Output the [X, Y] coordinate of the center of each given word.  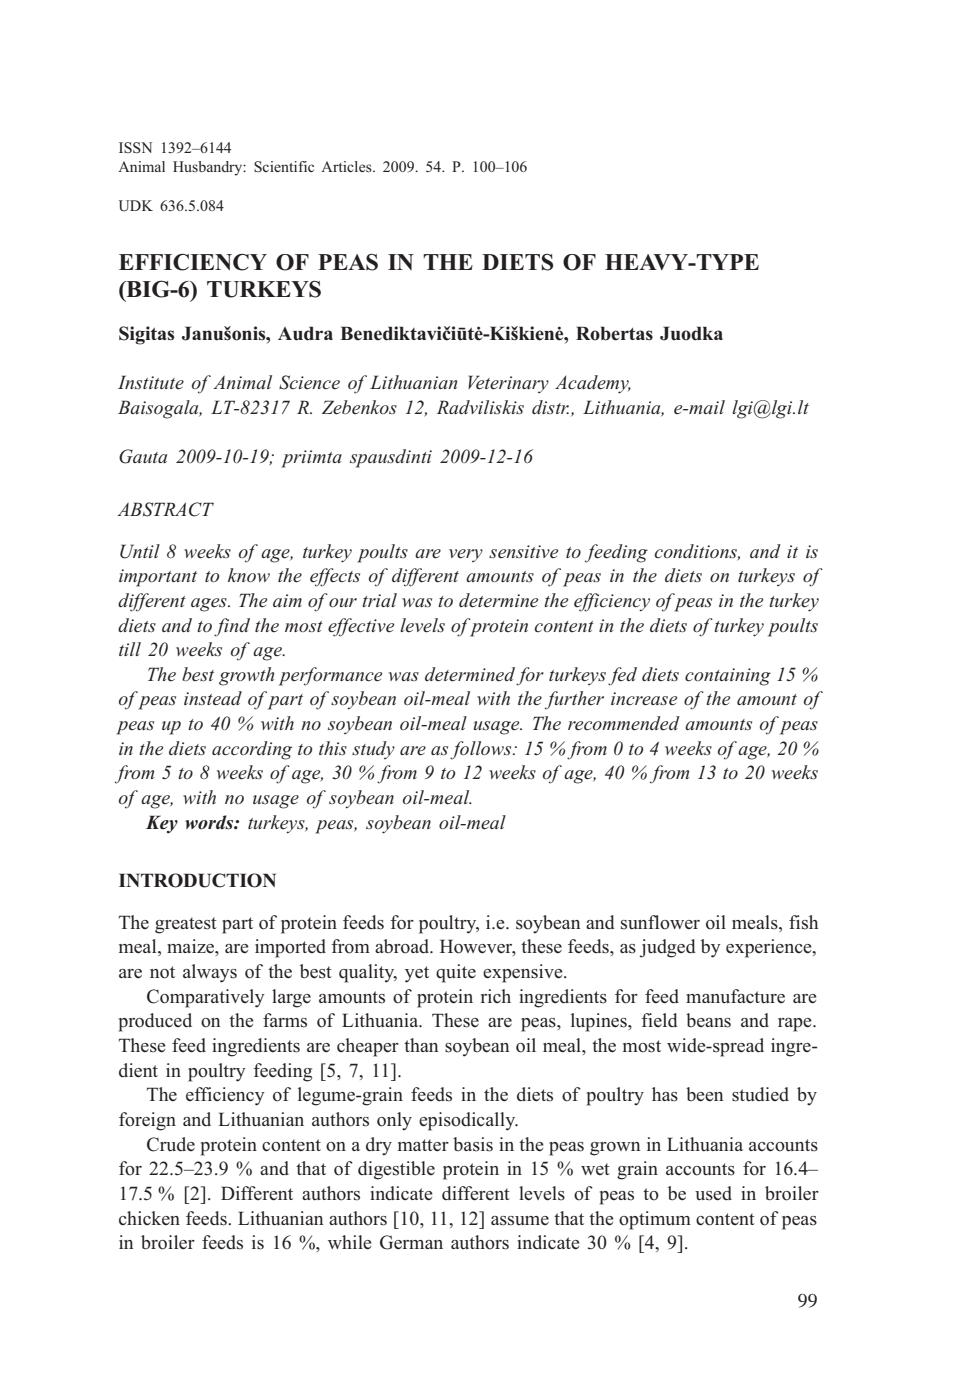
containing [728, 677]
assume [520, 1221]
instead [213, 698]
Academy [593, 384]
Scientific [284, 166]
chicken [149, 1218]
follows [482, 750]
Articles [347, 166]
